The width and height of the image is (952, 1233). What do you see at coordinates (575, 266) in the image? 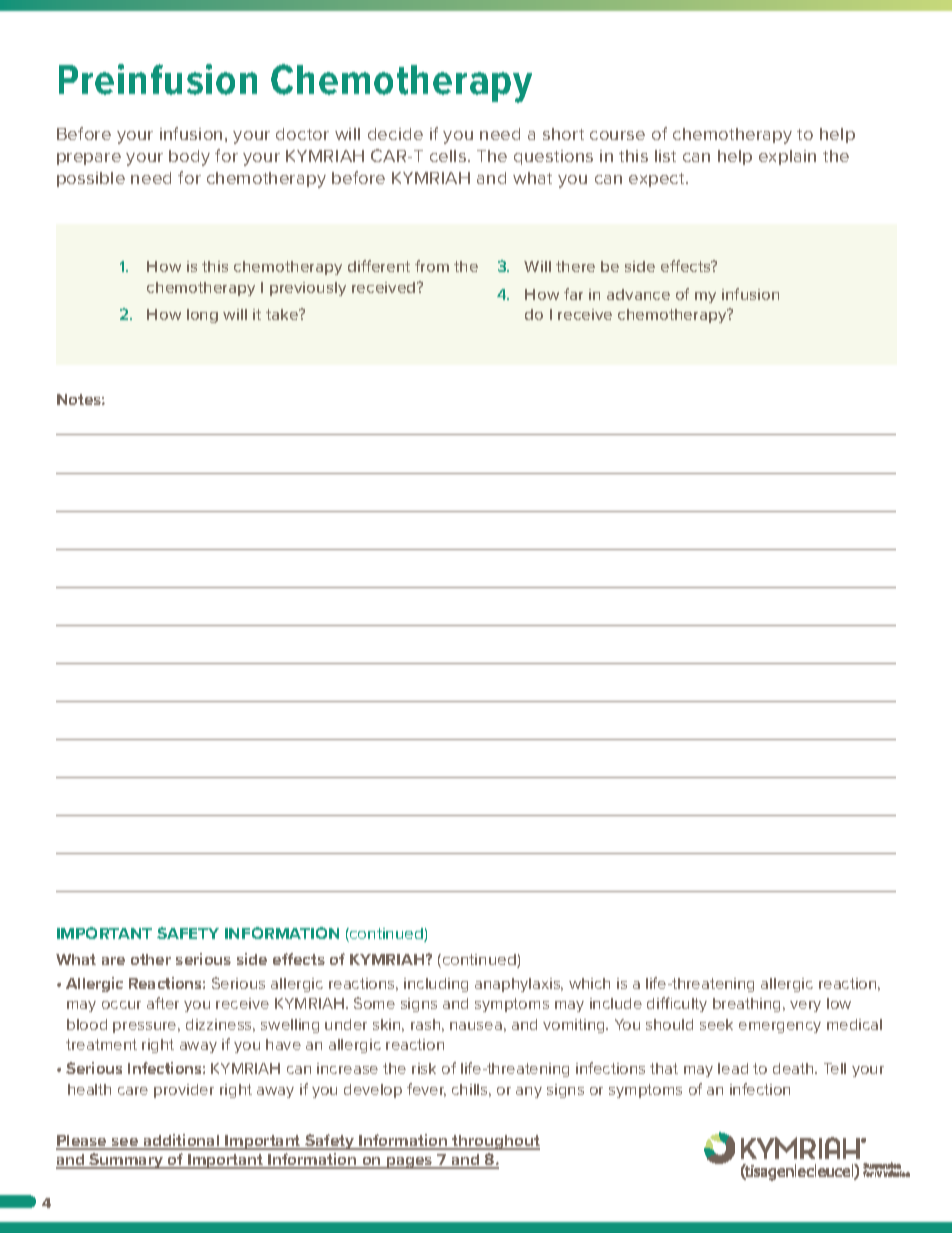
I see `there` at bounding box center [575, 266].
